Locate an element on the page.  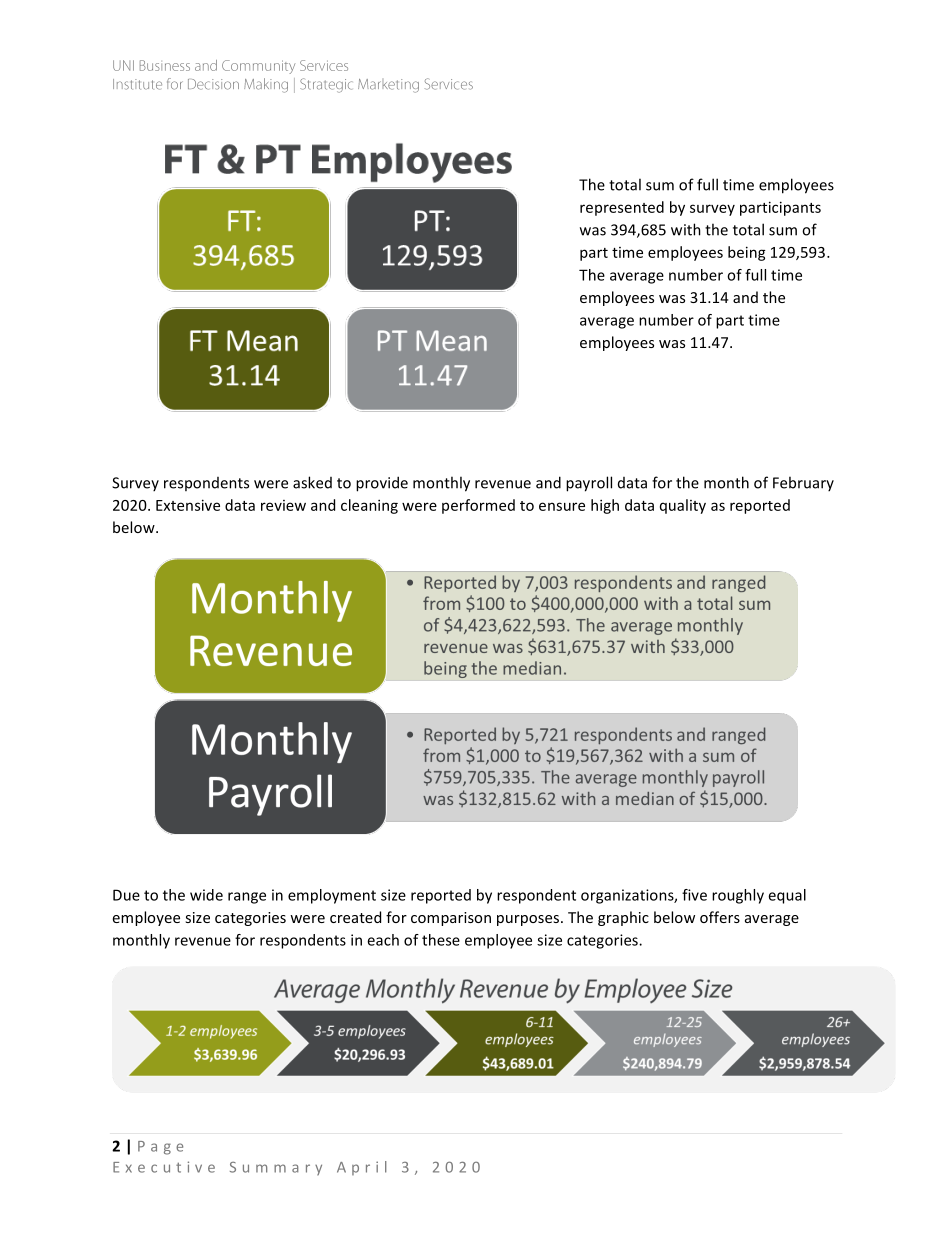
wide is located at coordinates (206, 895).
